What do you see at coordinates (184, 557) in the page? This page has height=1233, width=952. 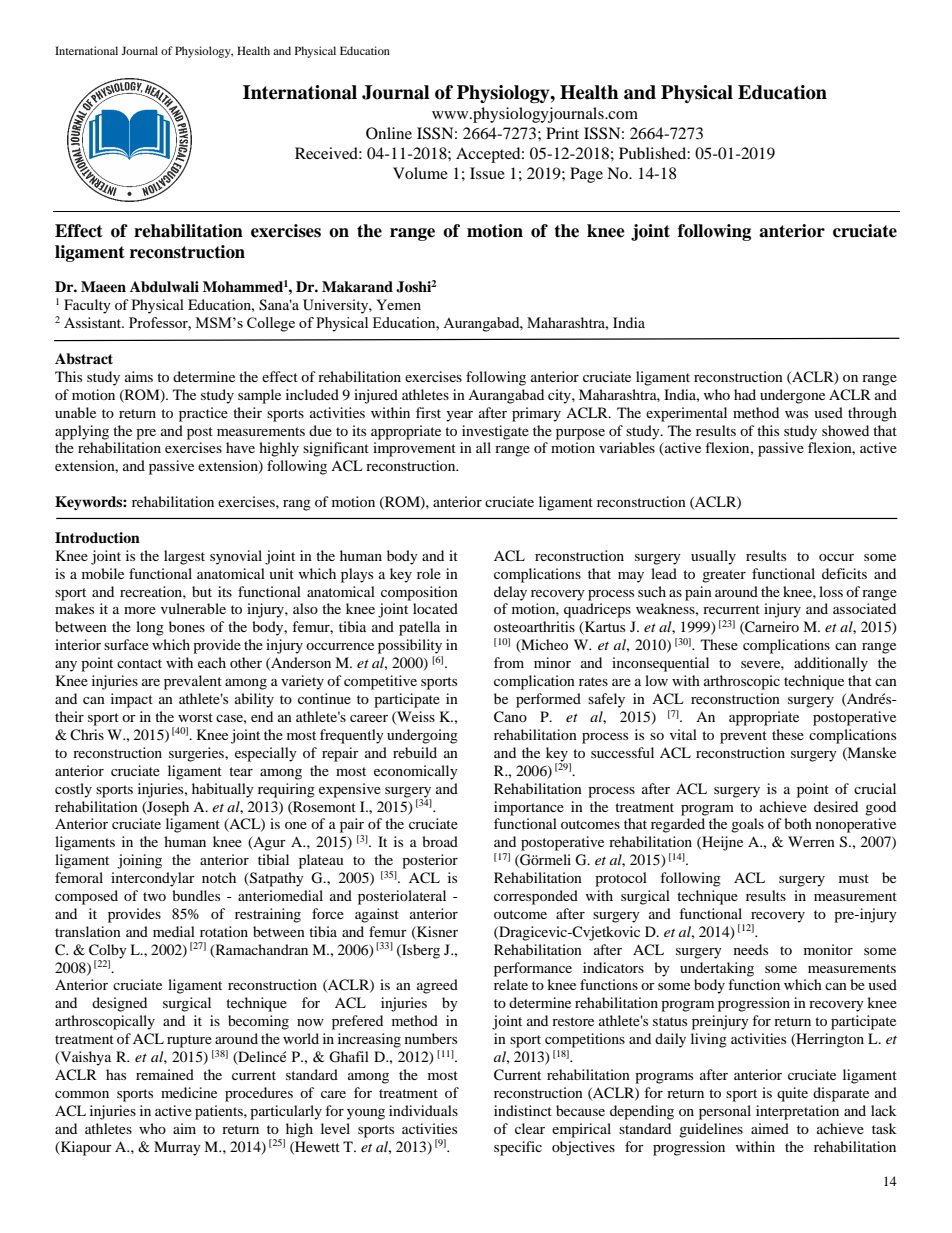 I see `largest` at bounding box center [184, 557].
